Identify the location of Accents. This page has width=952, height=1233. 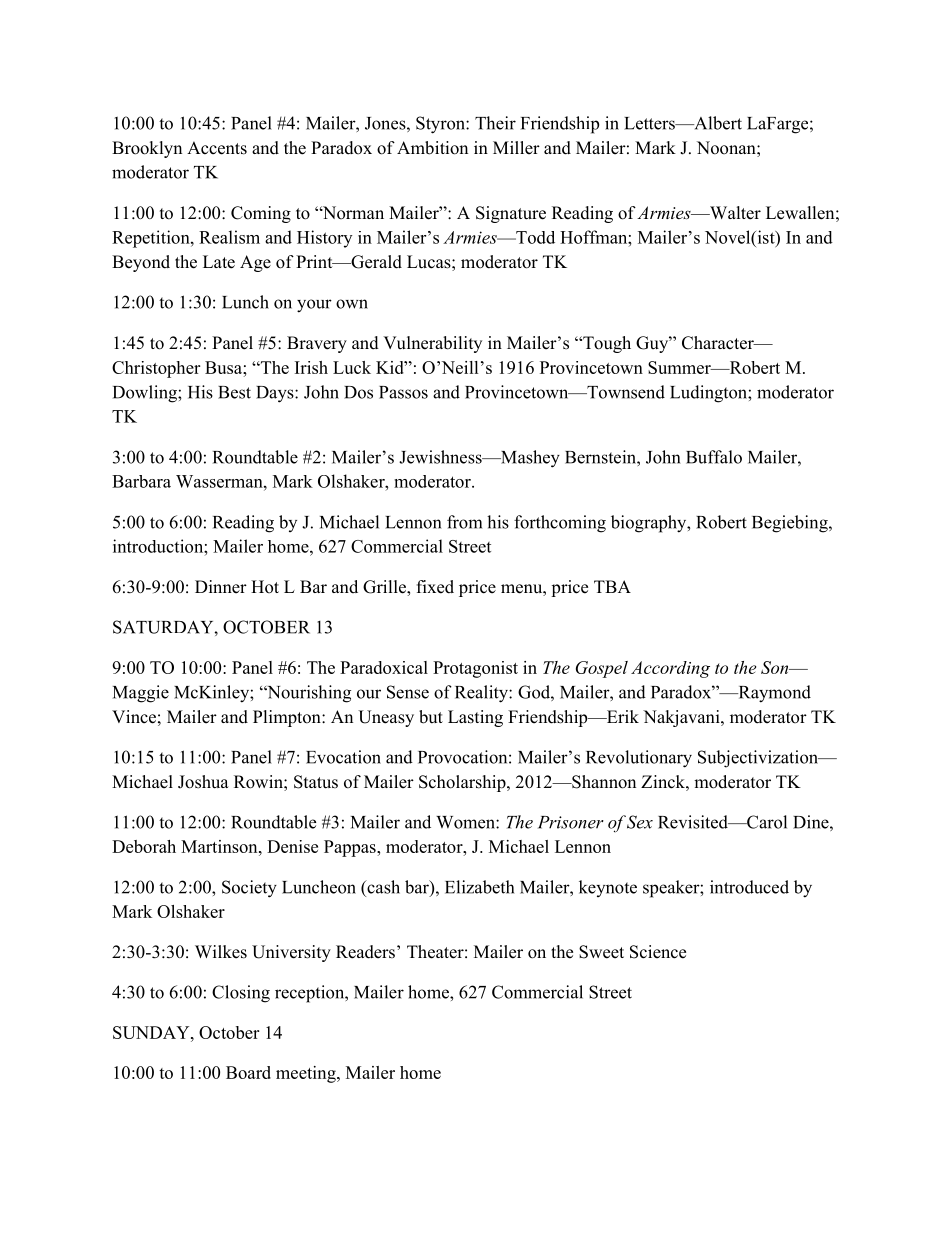
(217, 148).
